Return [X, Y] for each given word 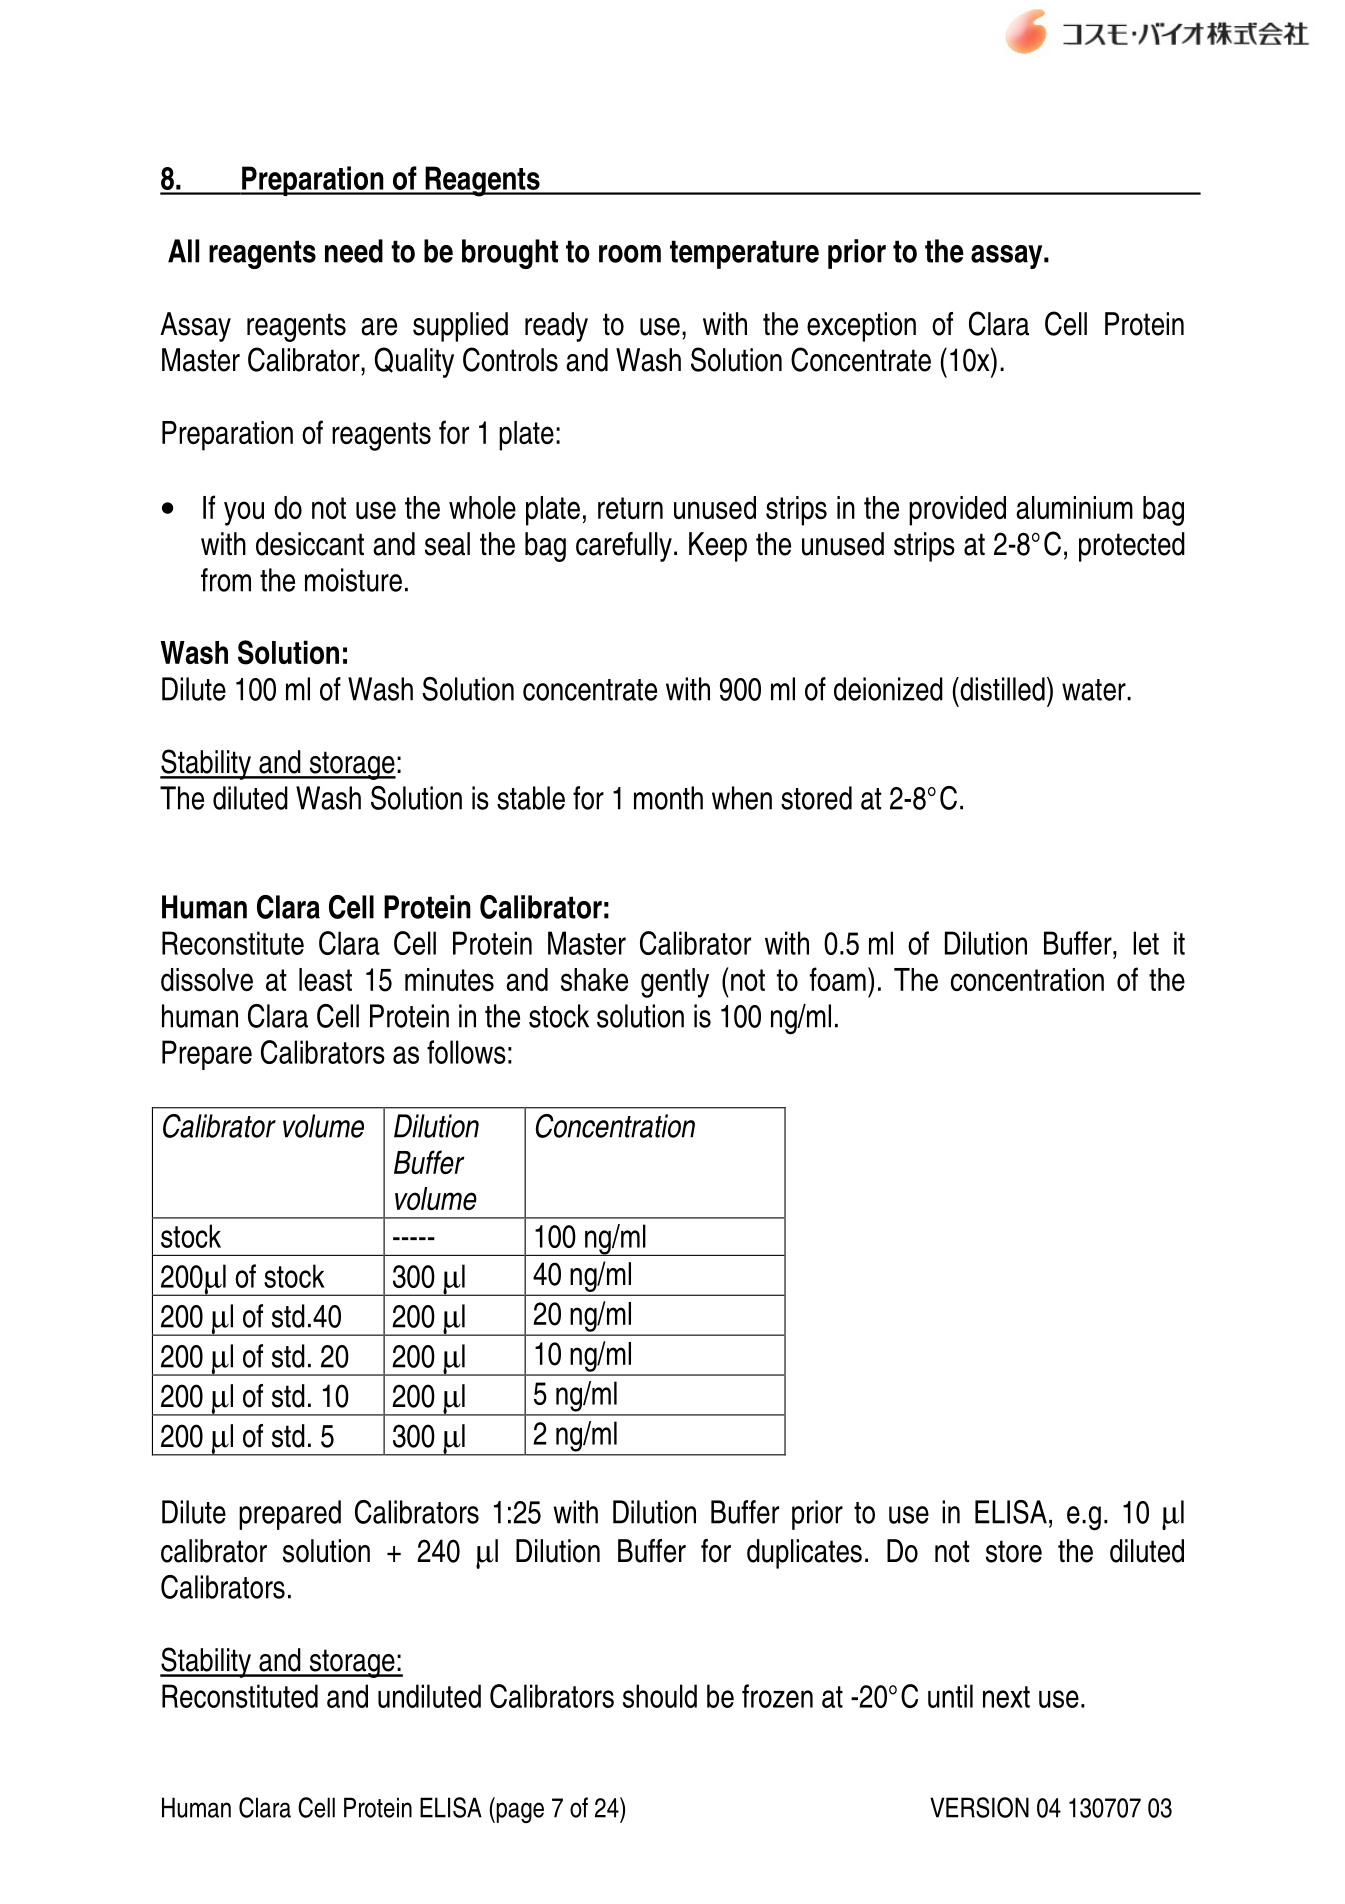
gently [675, 983]
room [630, 254]
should [660, 1696]
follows [466, 1052]
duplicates [804, 1554]
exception [861, 327]
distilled [1001, 689]
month [668, 798]
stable [531, 798]
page [519, 1812]
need [354, 251]
